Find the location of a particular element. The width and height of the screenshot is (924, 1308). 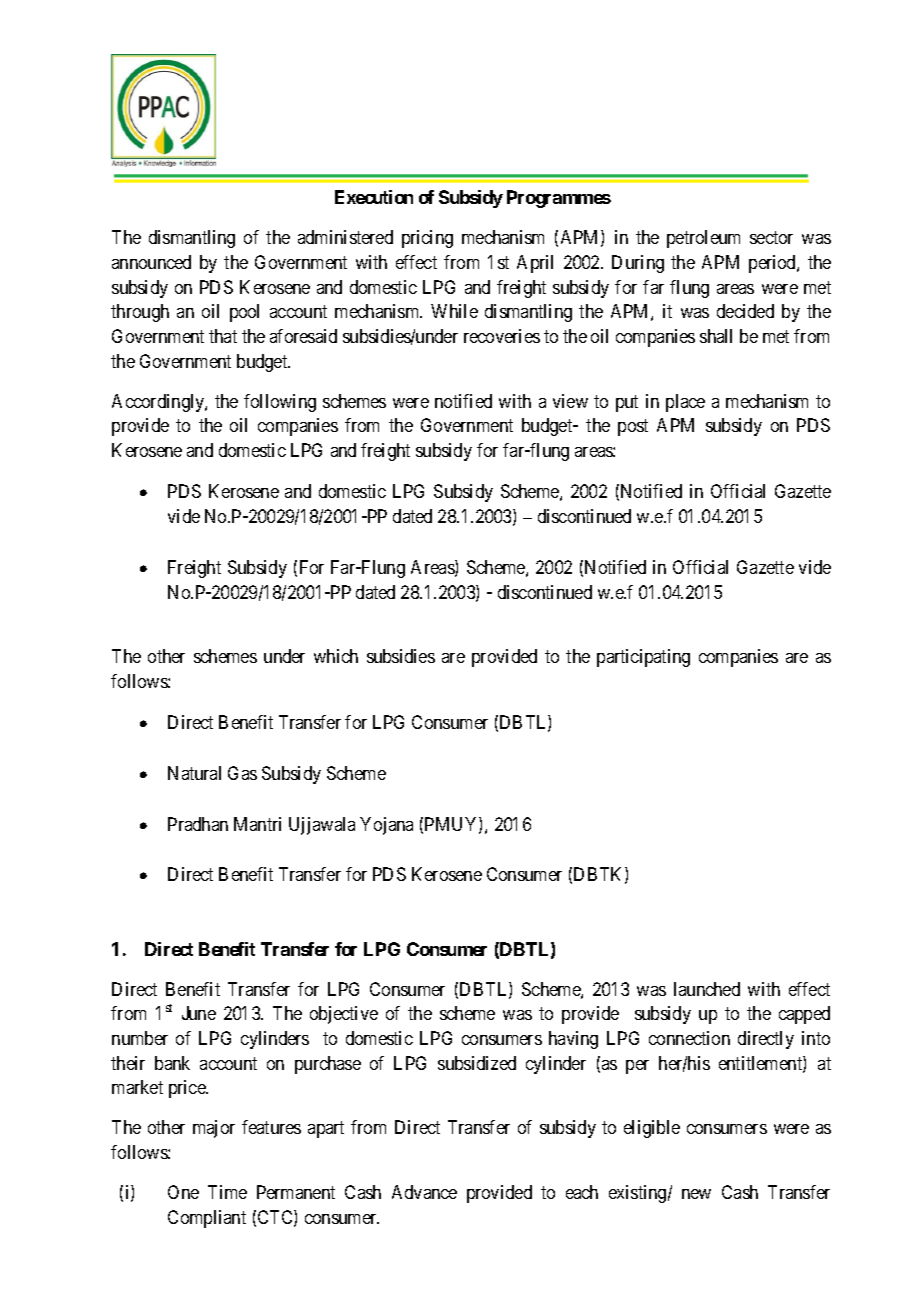

Time is located at coordinates (227, 1192).
